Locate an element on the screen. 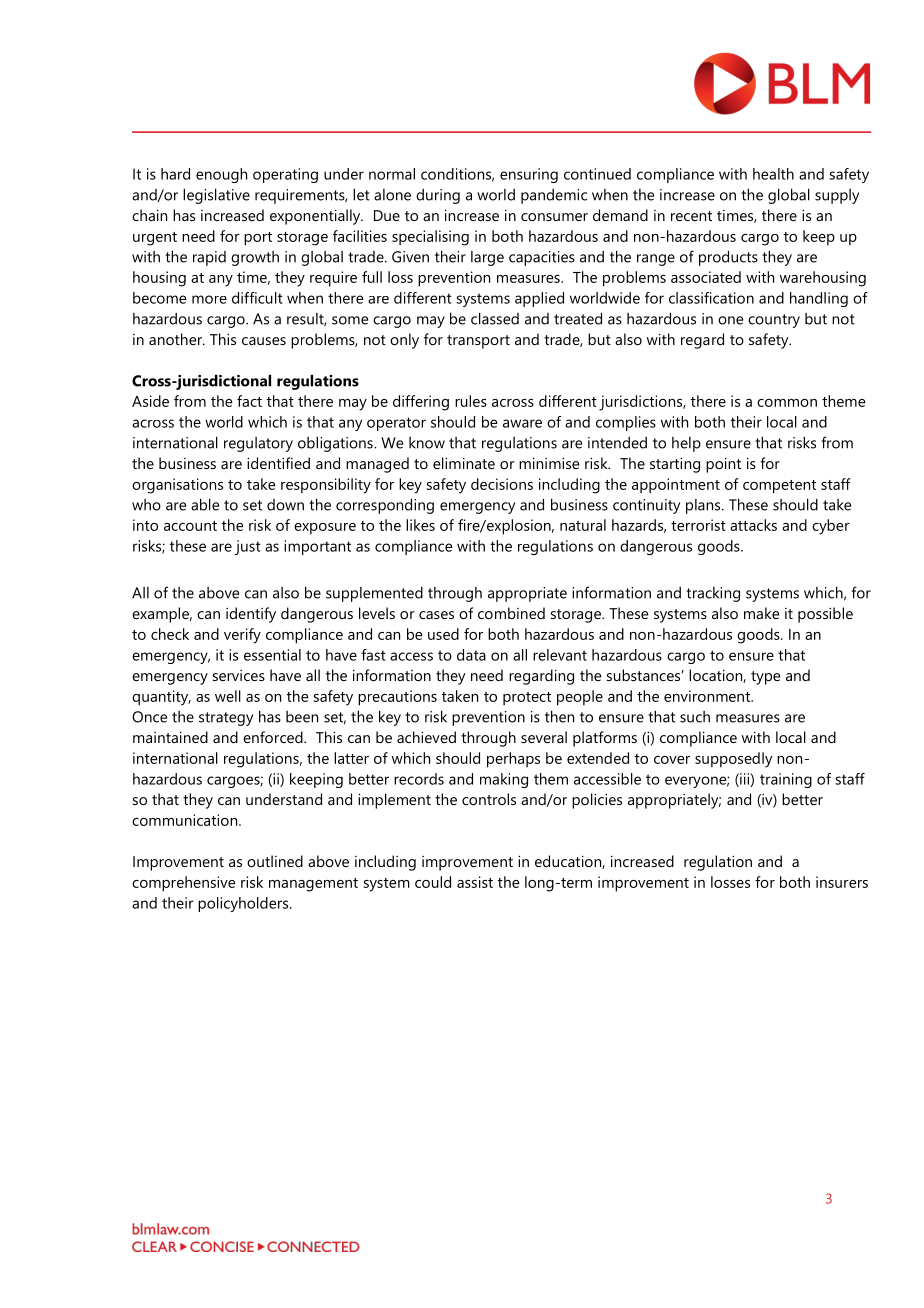  common is located at coordinates (787, 403).
